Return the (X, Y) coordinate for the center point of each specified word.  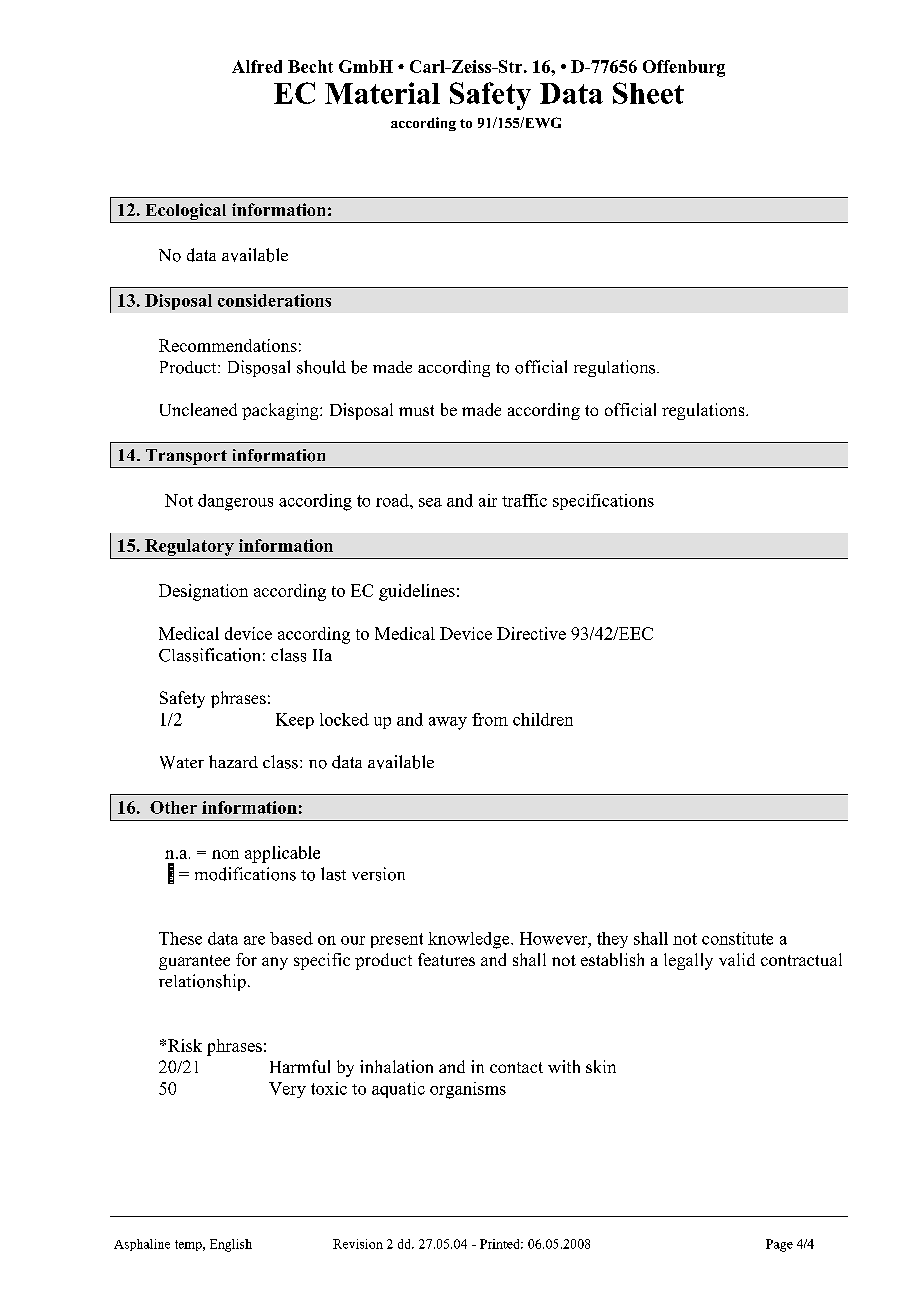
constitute (737, 938)
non (225, 854)
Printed (501, 1244)
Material (382, 93)
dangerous (235, 502)
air (488, 500)
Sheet (648, 93)
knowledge (470, 940)
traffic (524, 500)
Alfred (257, 66)
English (231, 1245)
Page (779, 1245)
